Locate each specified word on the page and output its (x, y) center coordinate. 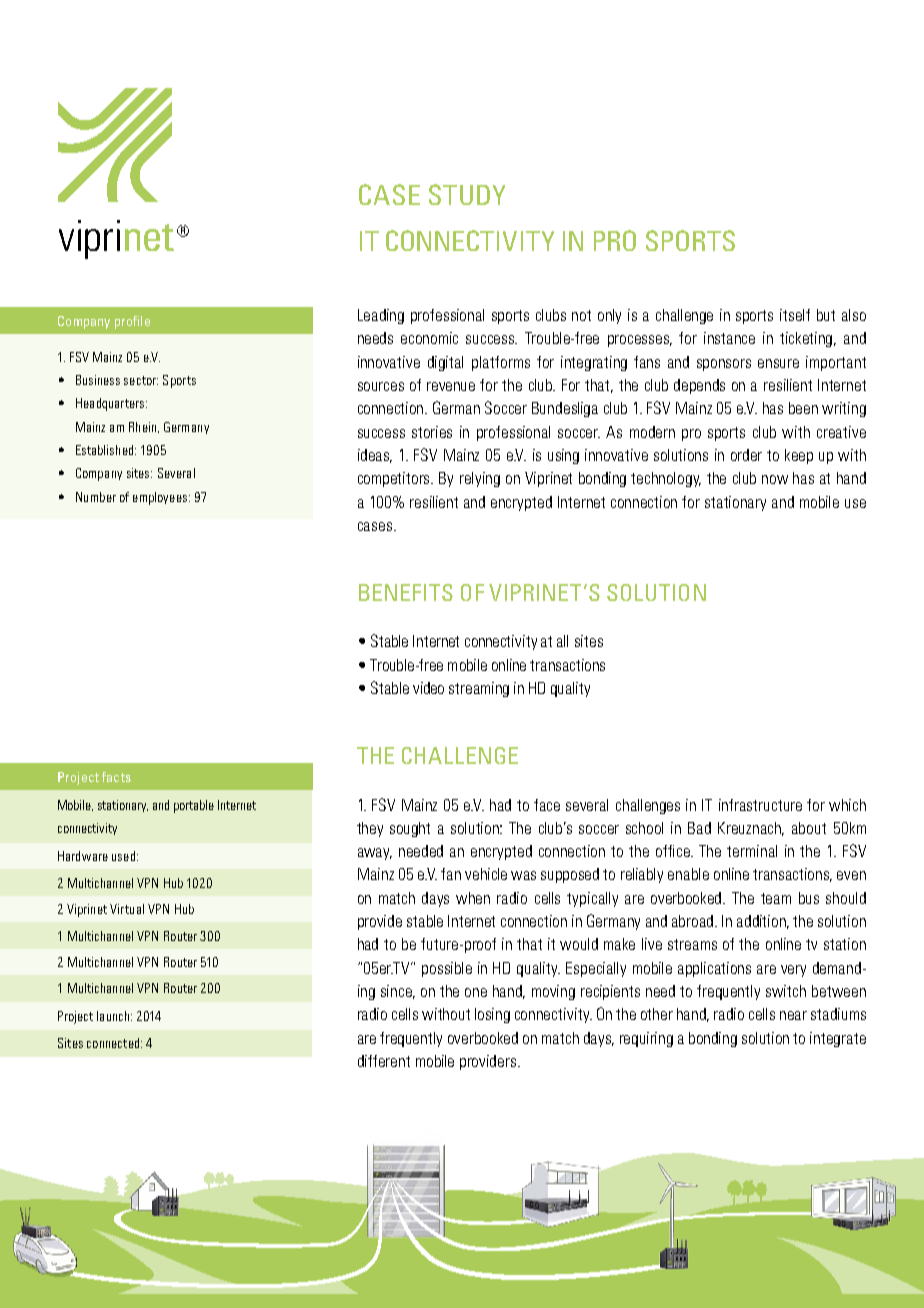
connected (114, 1043)
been (803, 408)
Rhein (144, 427)
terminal (752, 851)
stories (432, 432)
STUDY (467, 194)
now (775, 479)
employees (161, 498)
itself (795, 315)
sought (410, 829)
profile (132, 322)
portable (194, 806)
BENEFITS (406, 592)
